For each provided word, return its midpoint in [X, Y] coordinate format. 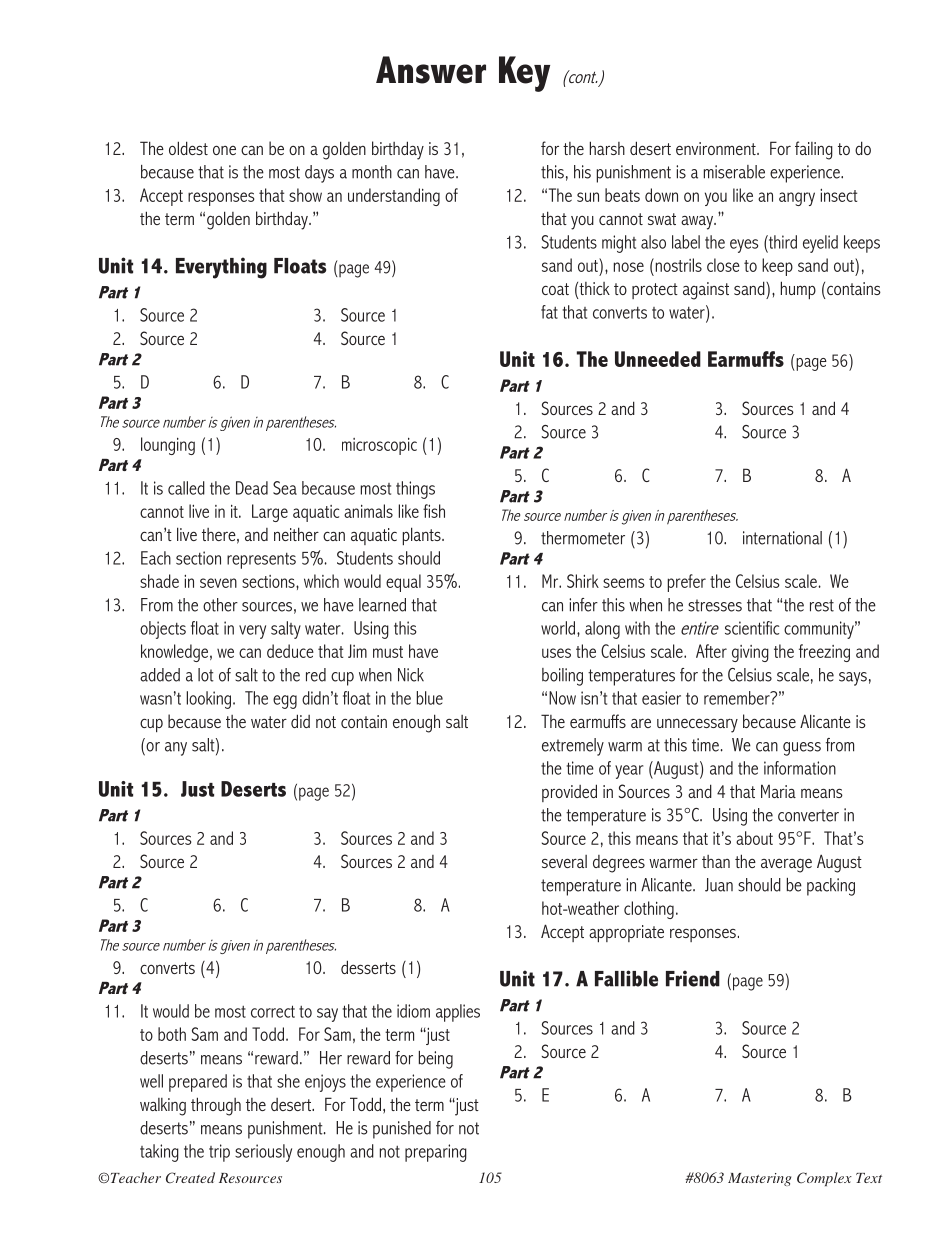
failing [814, 150]
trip [219, 1153]
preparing [436, 1153]
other [220, 605]
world [559, 628]
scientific [752, 628]
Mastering [759, 1179]
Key [524, 74]
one [224, 150]
